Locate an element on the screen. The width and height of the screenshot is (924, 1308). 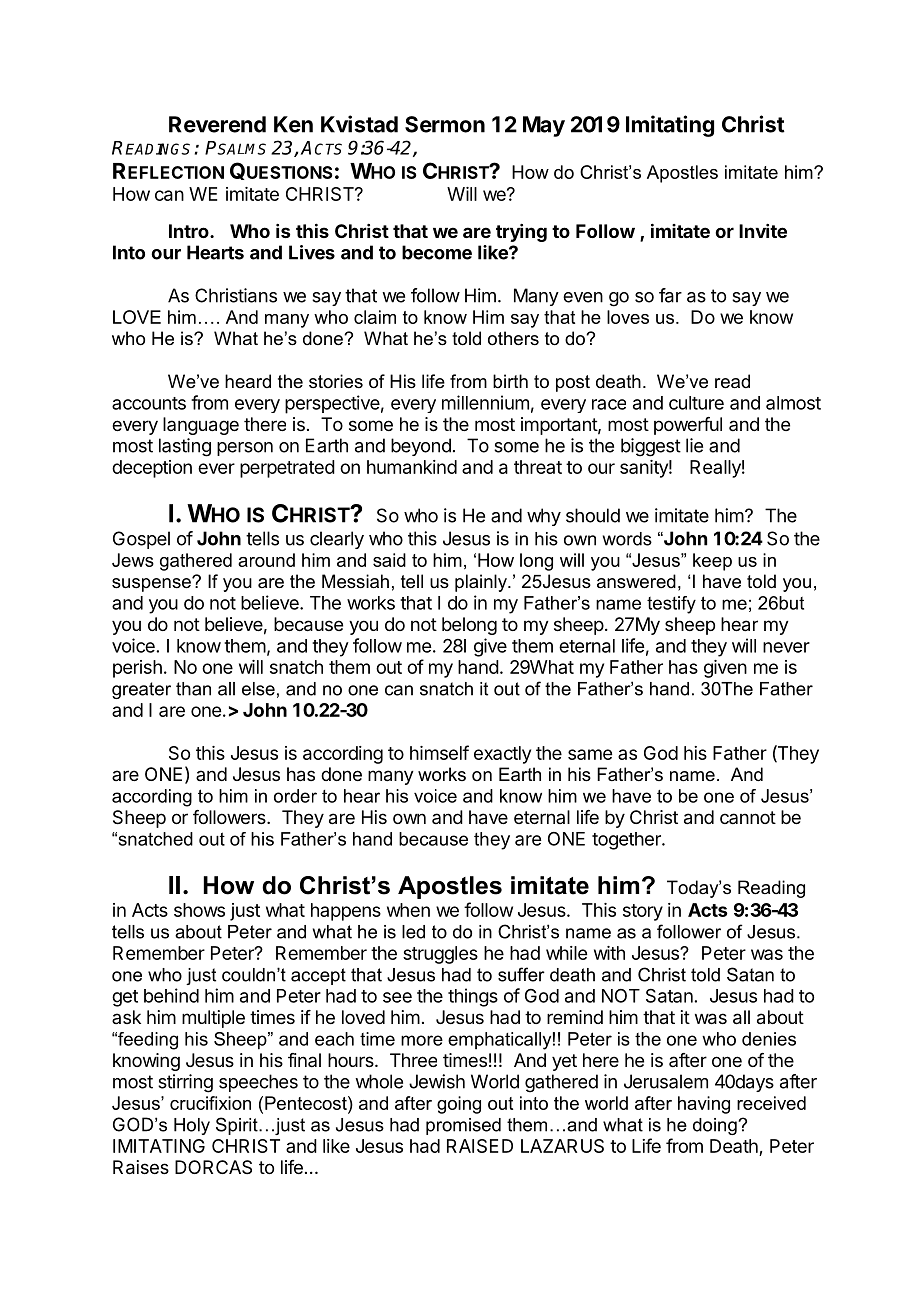
Intro is located at coordinates (190, 231).
